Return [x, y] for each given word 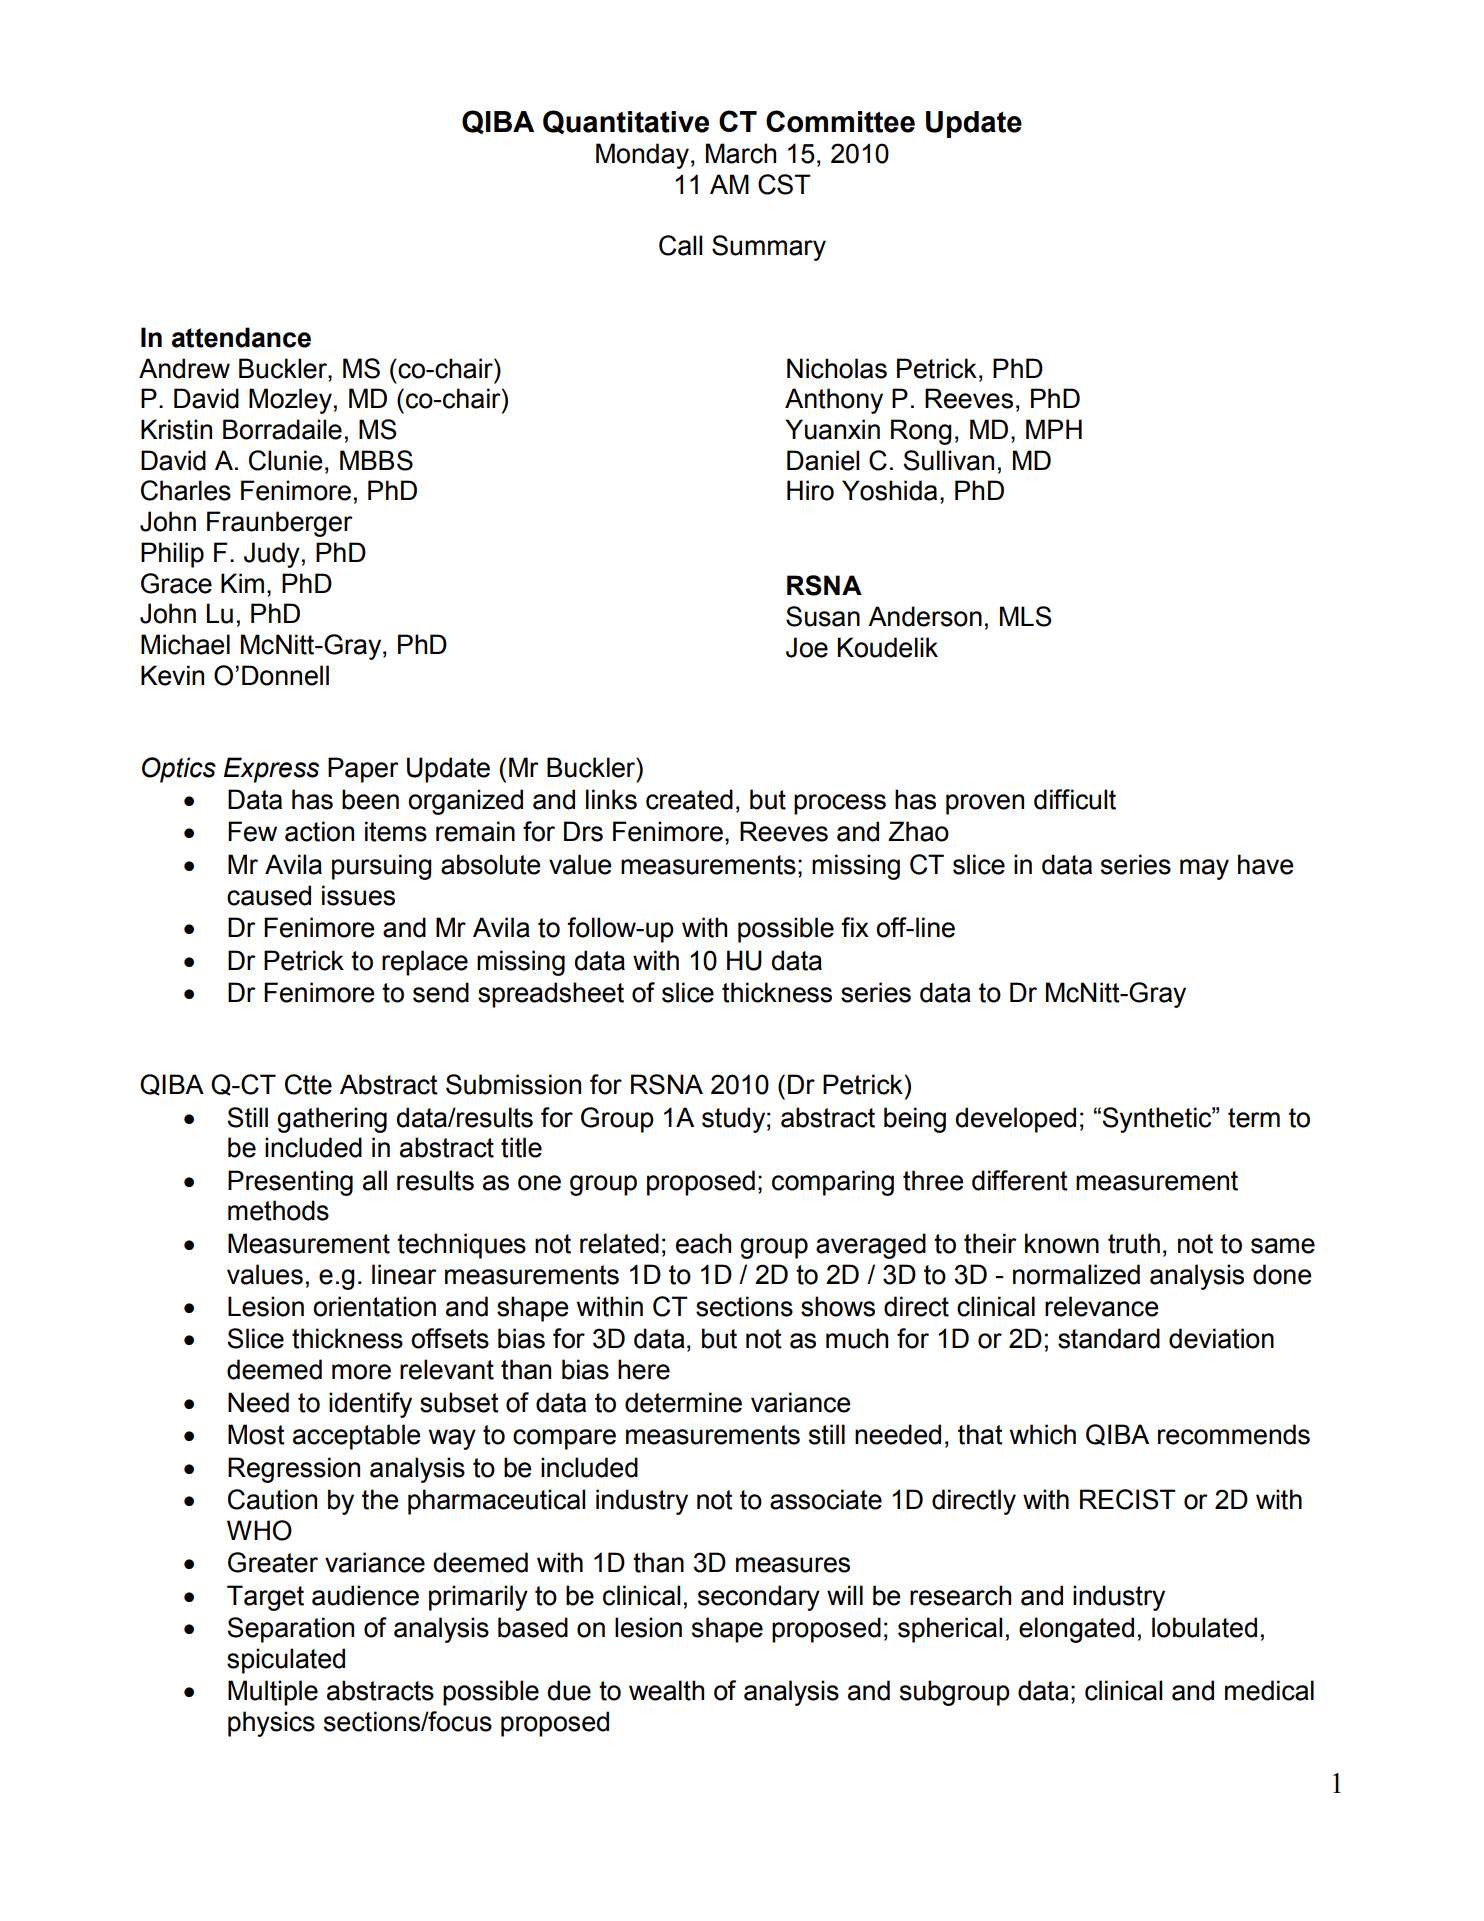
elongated [1076, 1630]
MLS [1025, 616]
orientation [374, 1306]
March [741, 153]
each [703, 1243]
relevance [1101, 1306]
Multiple [273, 1693]
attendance [241, 337]
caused [269, 895]
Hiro [810, 490]
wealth [666, 1690]
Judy [272, 555]
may [1204, 869]
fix [855, 927]
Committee [840, 121]
